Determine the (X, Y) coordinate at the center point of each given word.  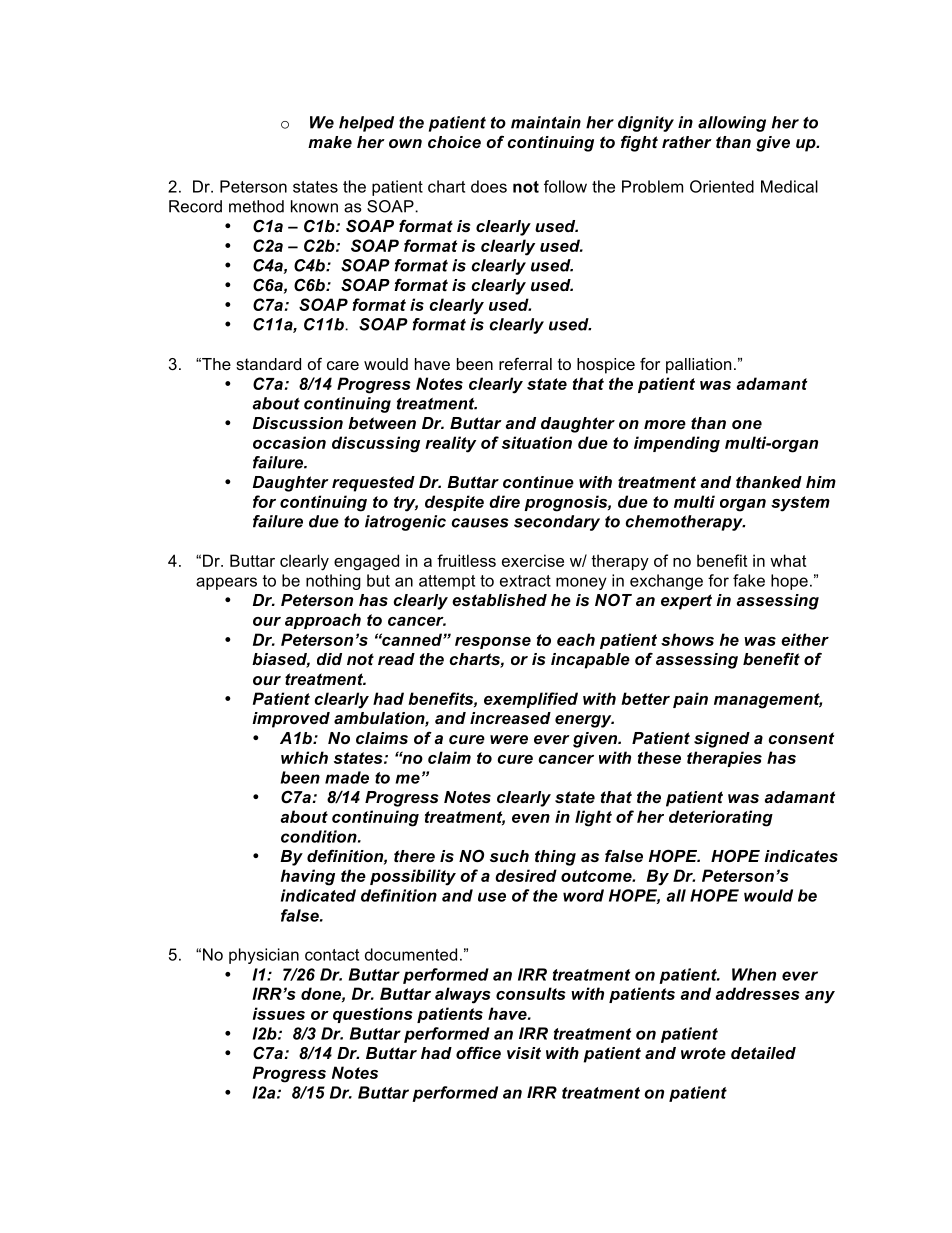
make (330, 142)
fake (749, 580)
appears (226, 583)
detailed (763, 1053)
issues (279, 1013)
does (489, 186)
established (499, 600)
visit (524, 1053)
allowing (732, 124)
